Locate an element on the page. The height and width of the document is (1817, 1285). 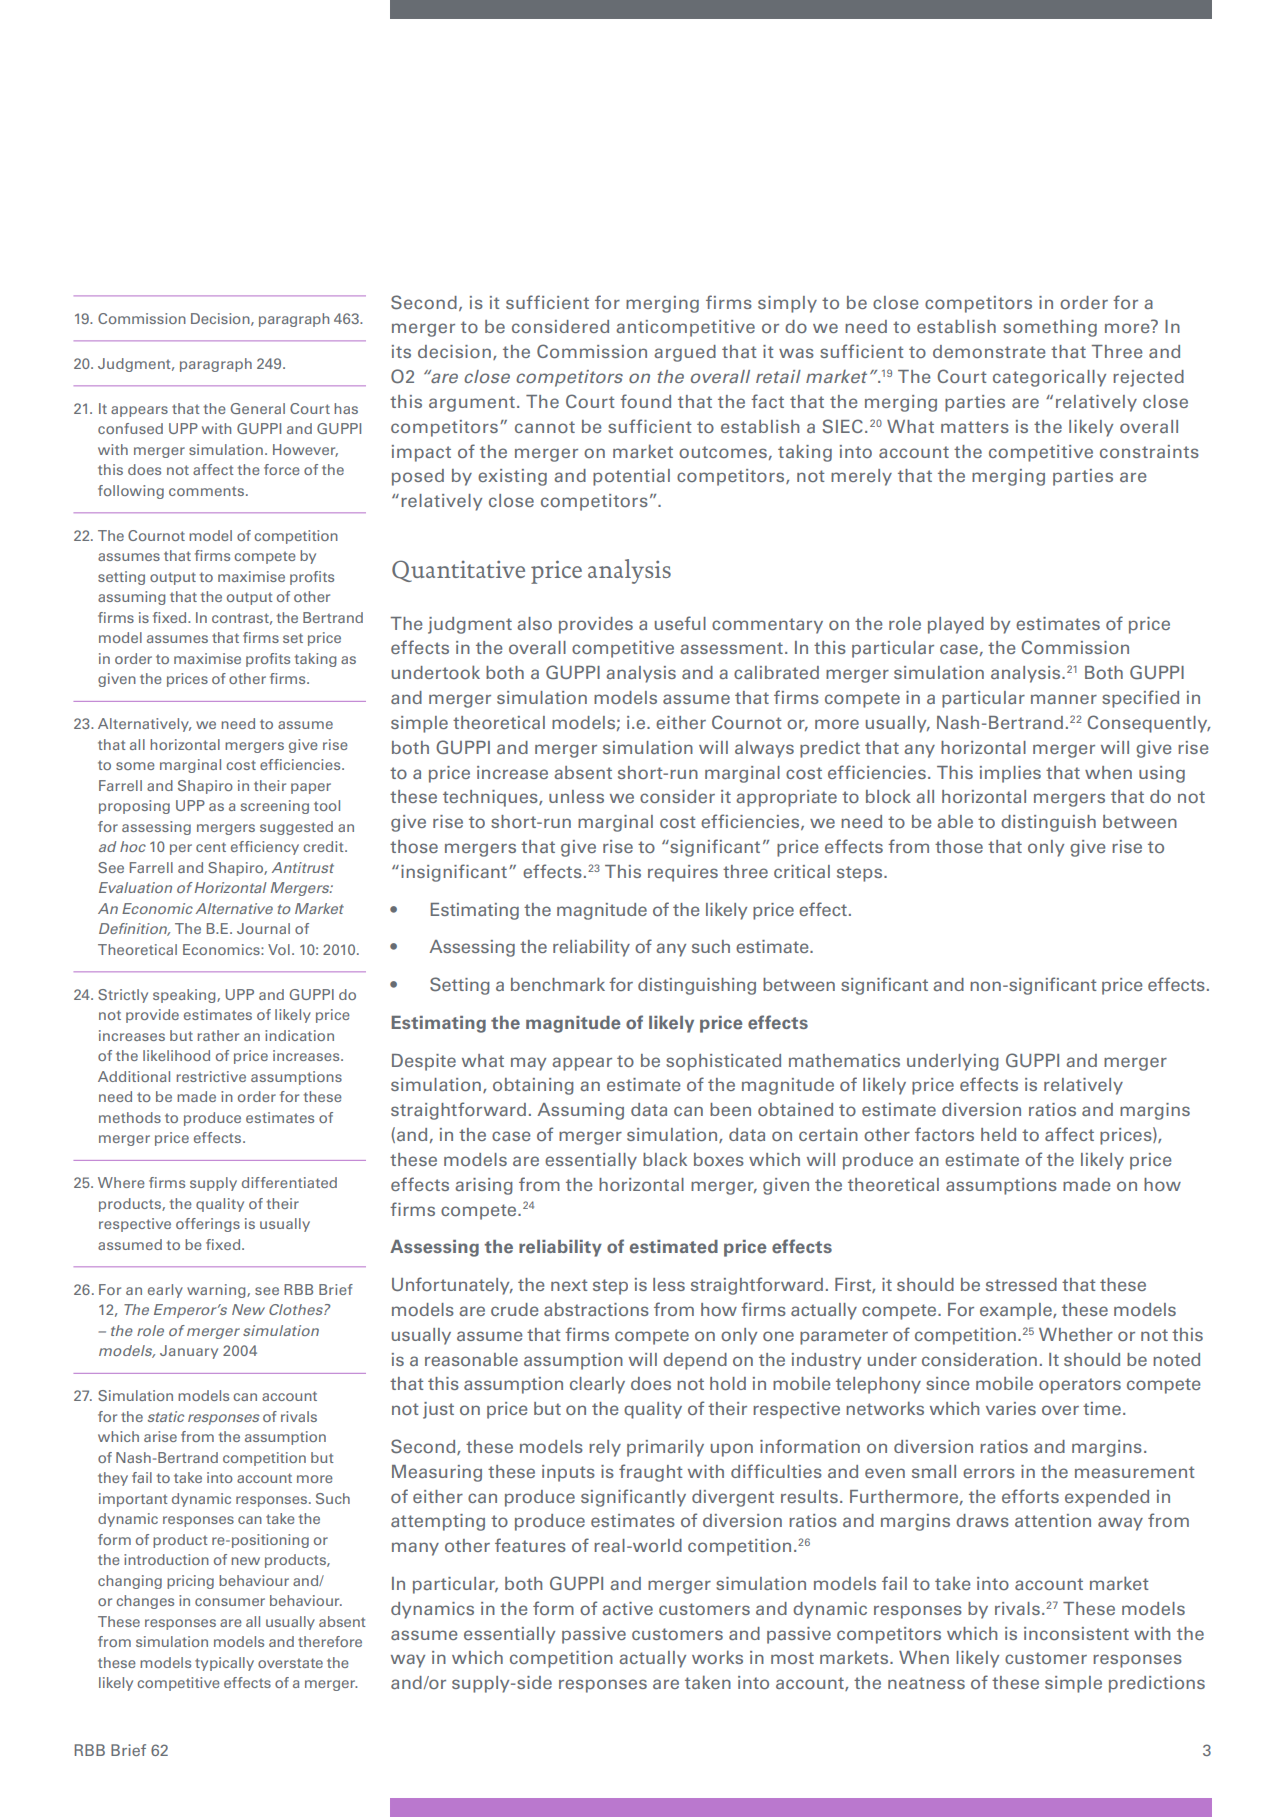
manner is located at coordinates (1064, 699).
